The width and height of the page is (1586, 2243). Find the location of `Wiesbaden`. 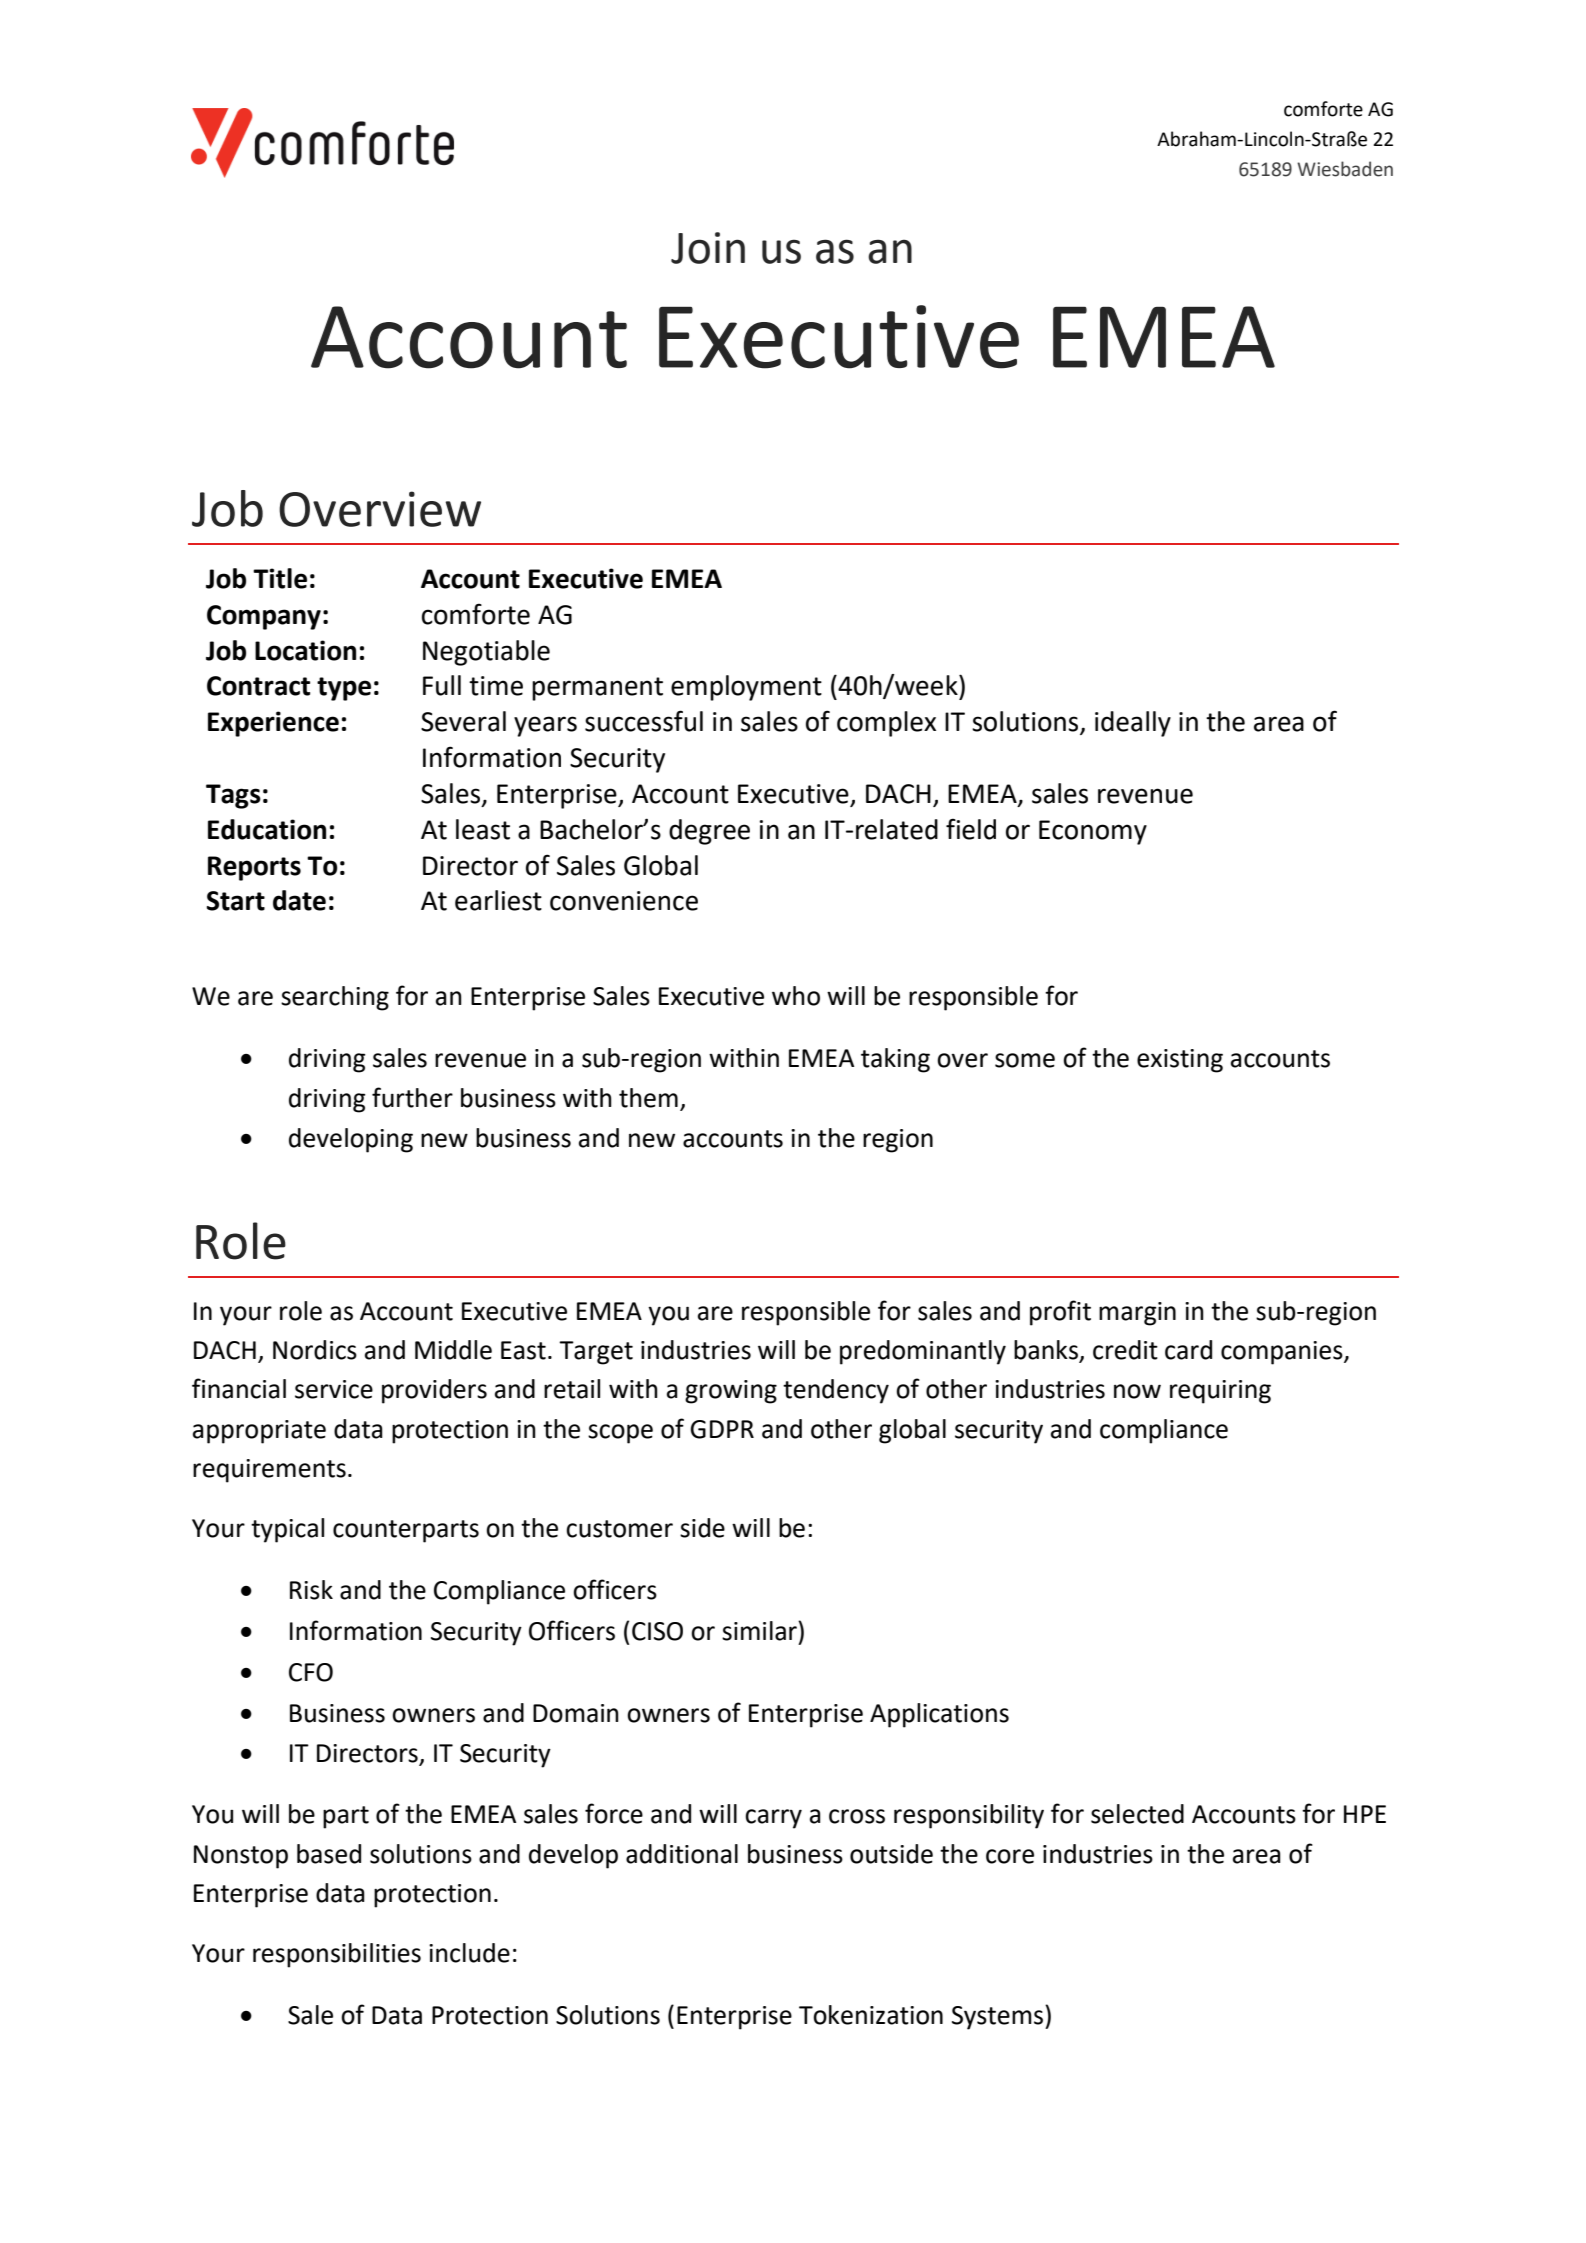

Wiesbaden is located at coordinates (1345, 169).
